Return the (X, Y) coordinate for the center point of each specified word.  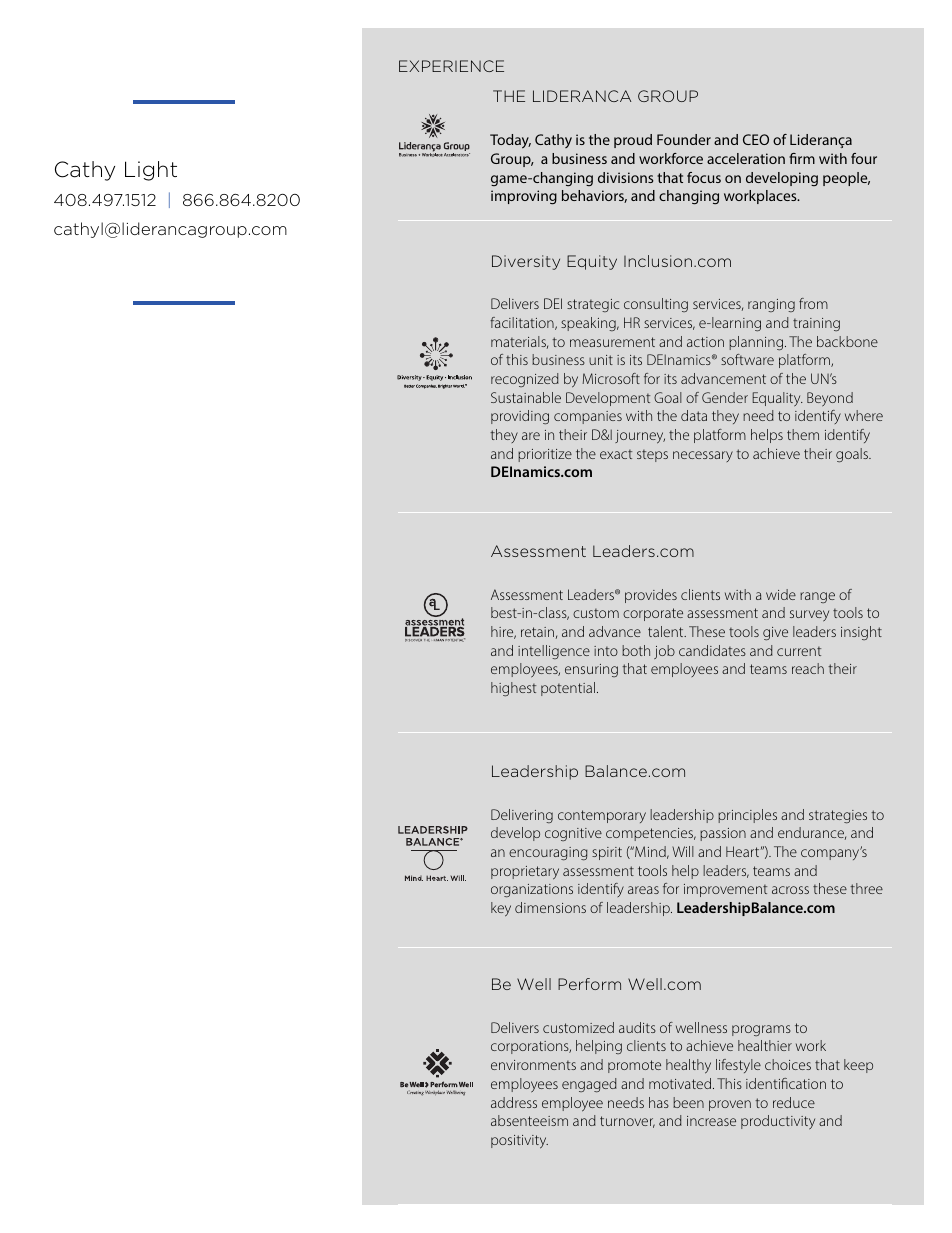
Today (510, 141)
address (514, 1102)
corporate (653, 614)
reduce (794, 1102)
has (659, 1102)
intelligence (554, 652)
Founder (684, 139)
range (817, 597)
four (864, 158)
